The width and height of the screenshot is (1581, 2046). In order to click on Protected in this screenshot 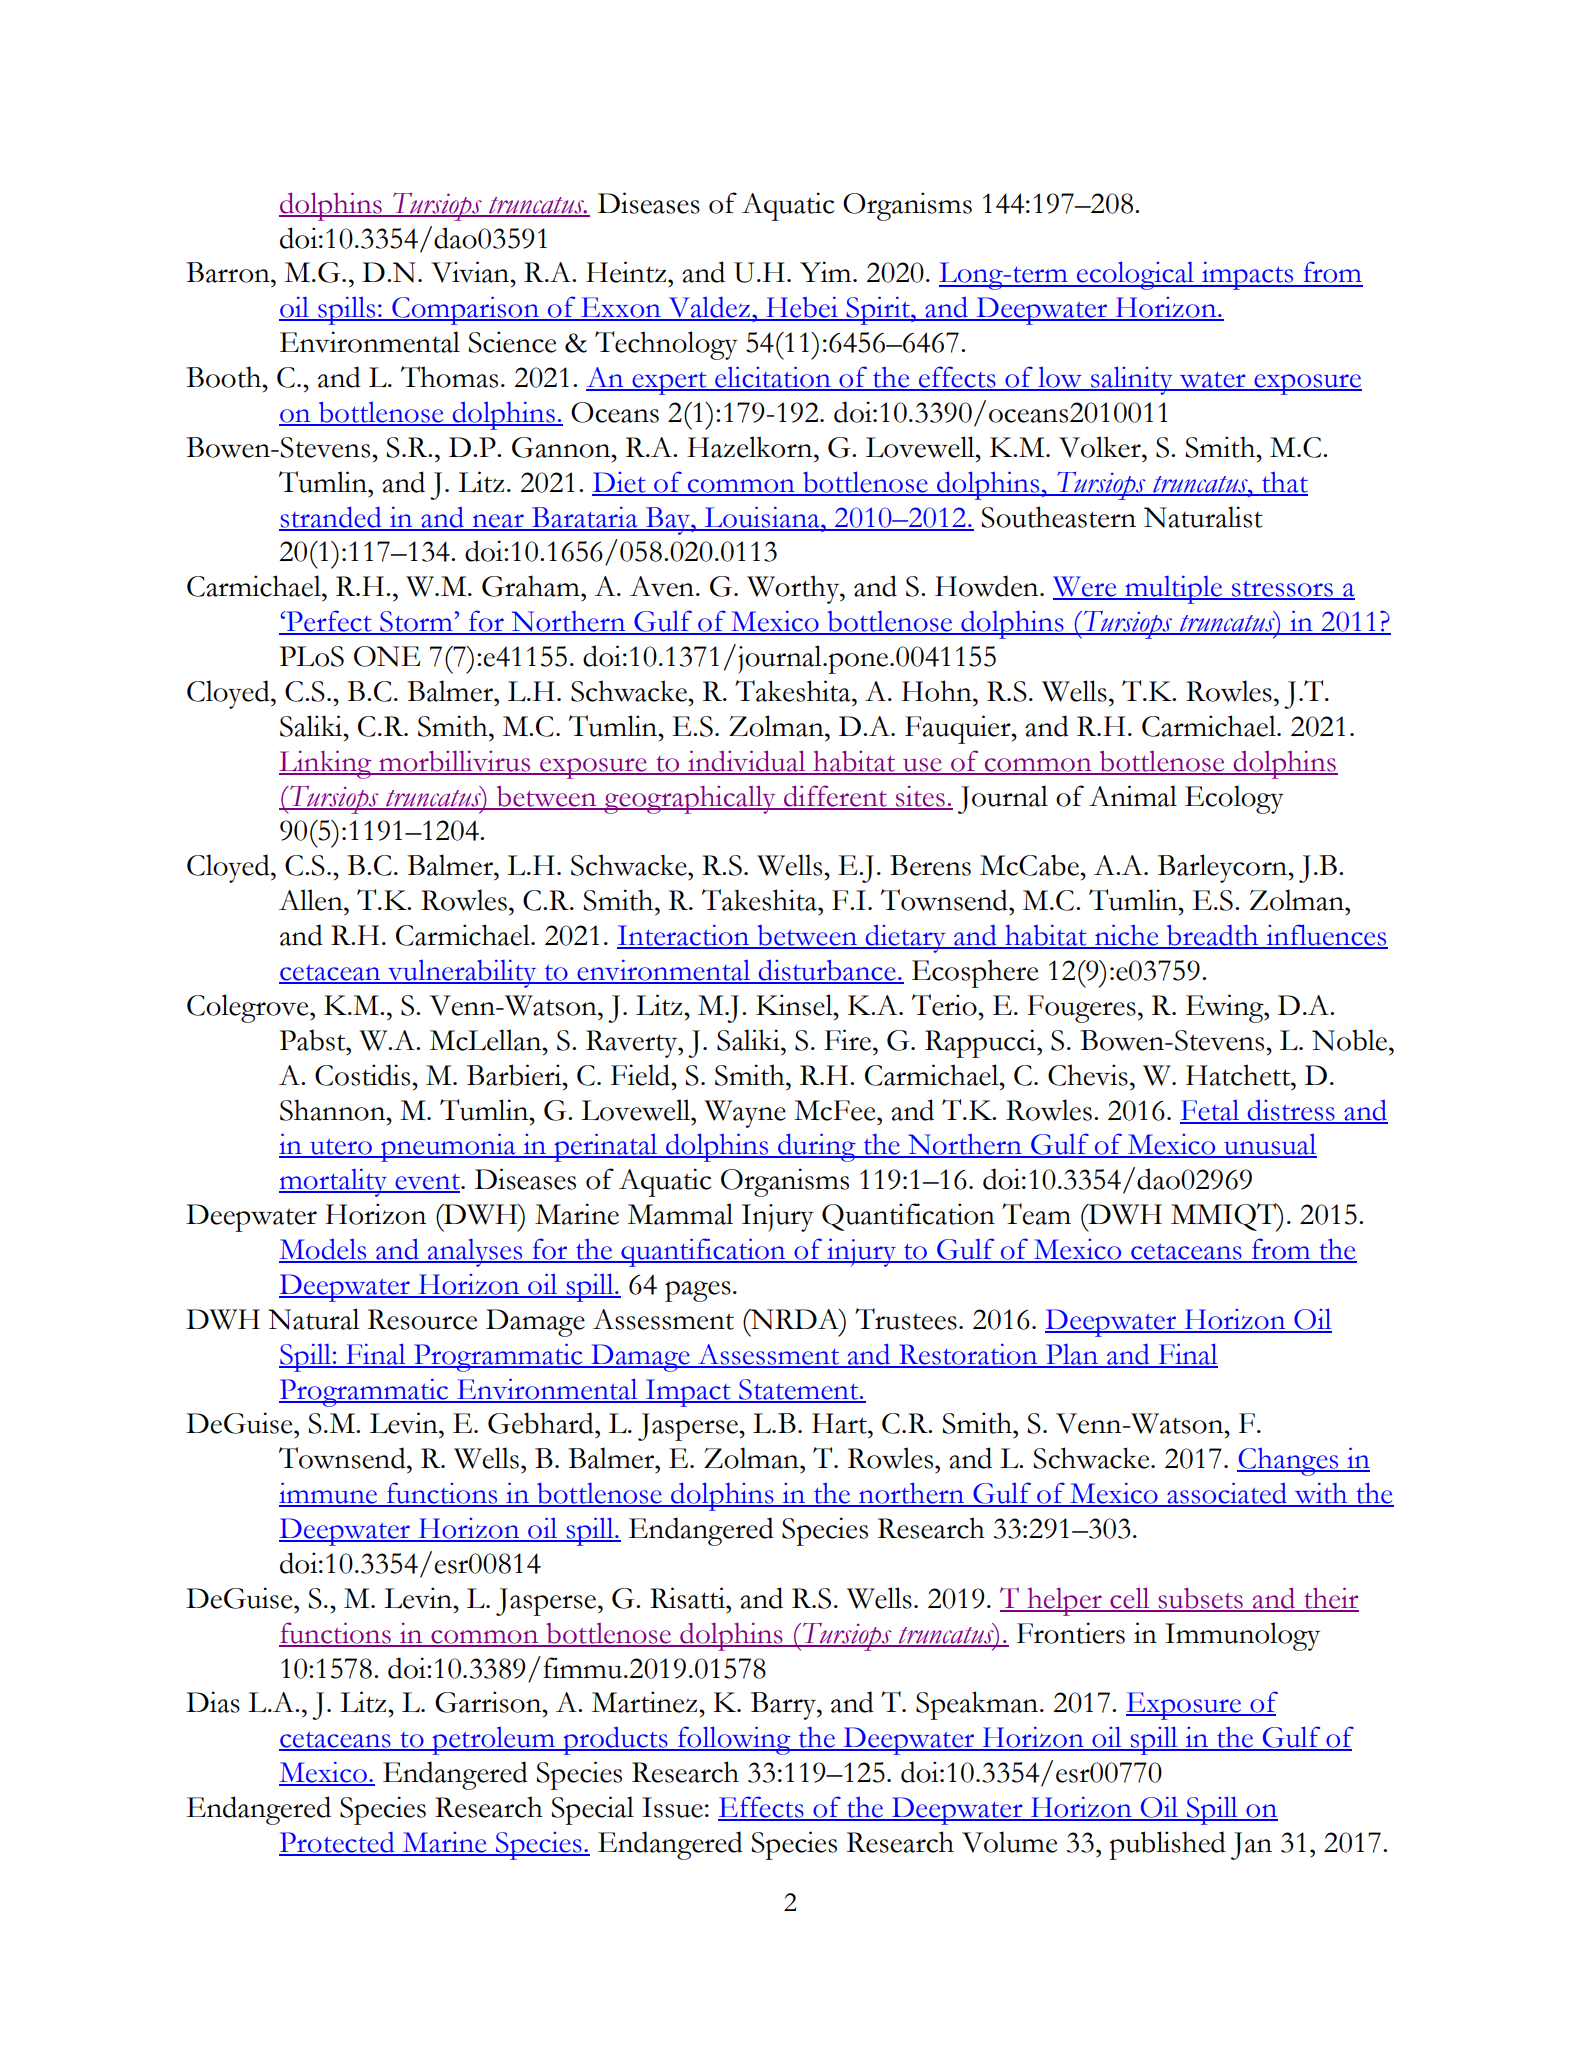, I will do `click(338, 1843)`.
